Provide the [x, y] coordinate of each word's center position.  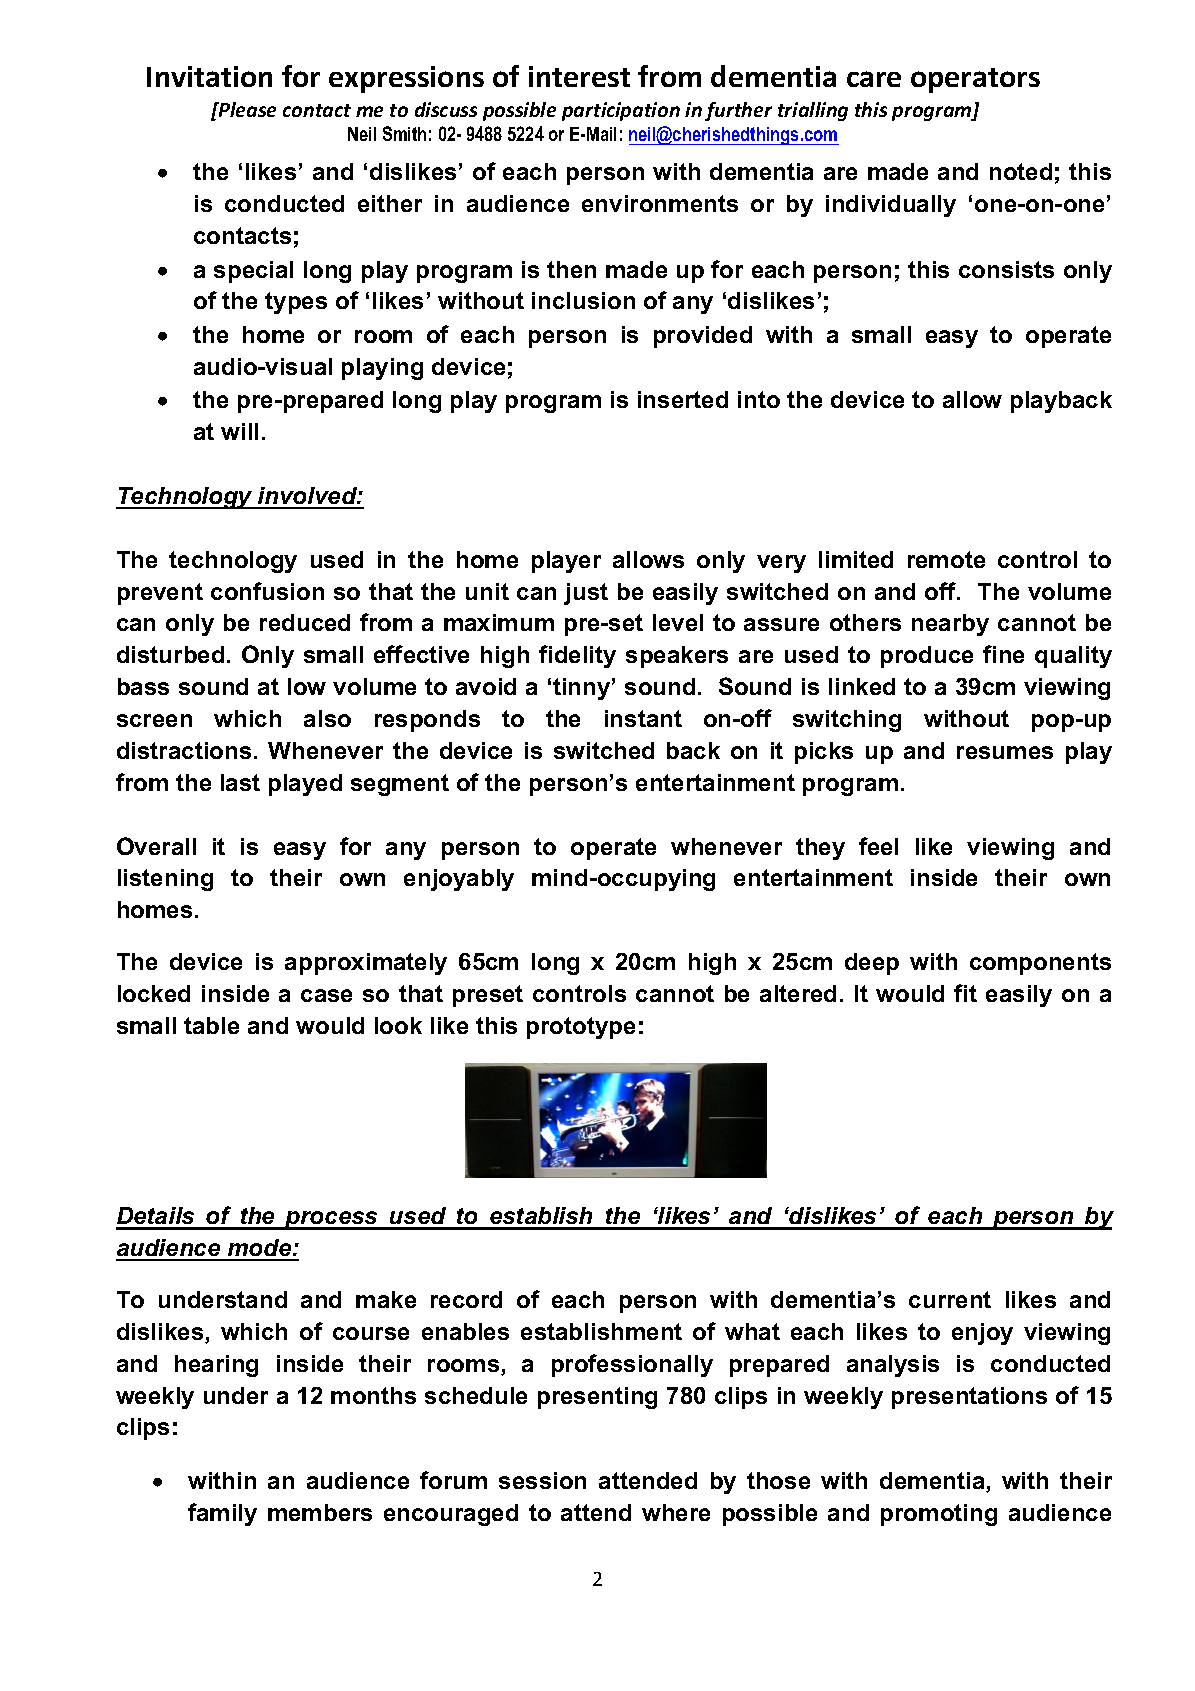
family [222, 1514]
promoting [939, 1515]
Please [246, 109]
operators [975, 80]
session [542, 1480]
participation [621, 111]
